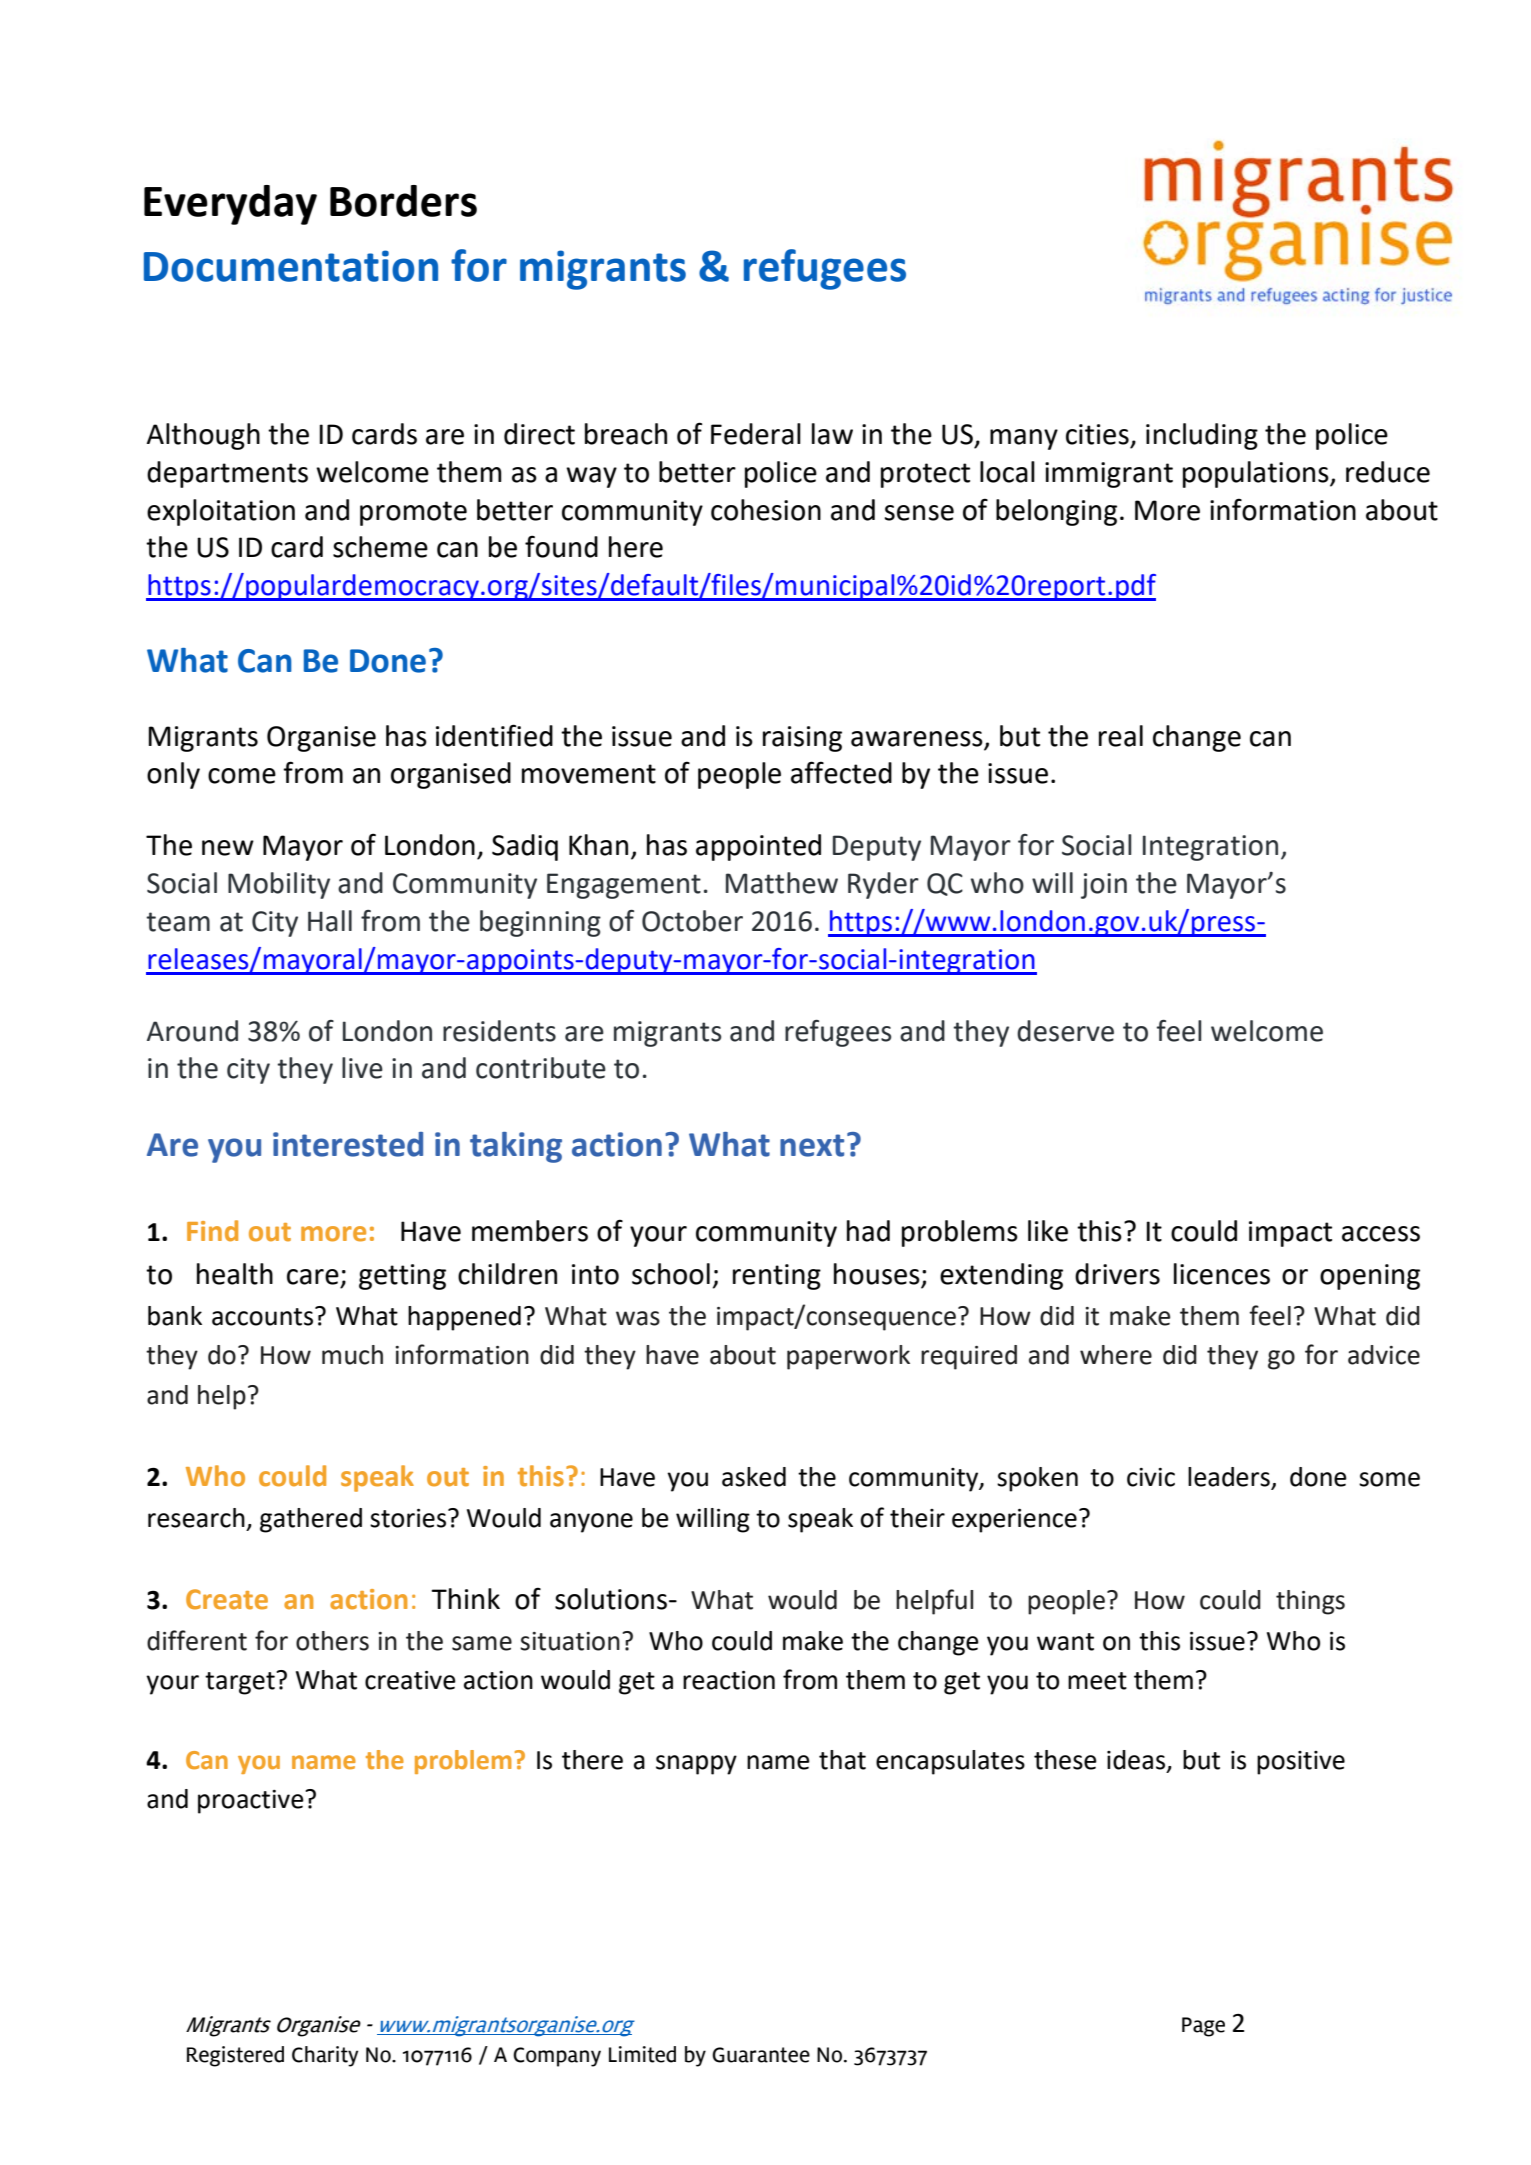  I want to click on Guarantee, so click(761, 2055).
